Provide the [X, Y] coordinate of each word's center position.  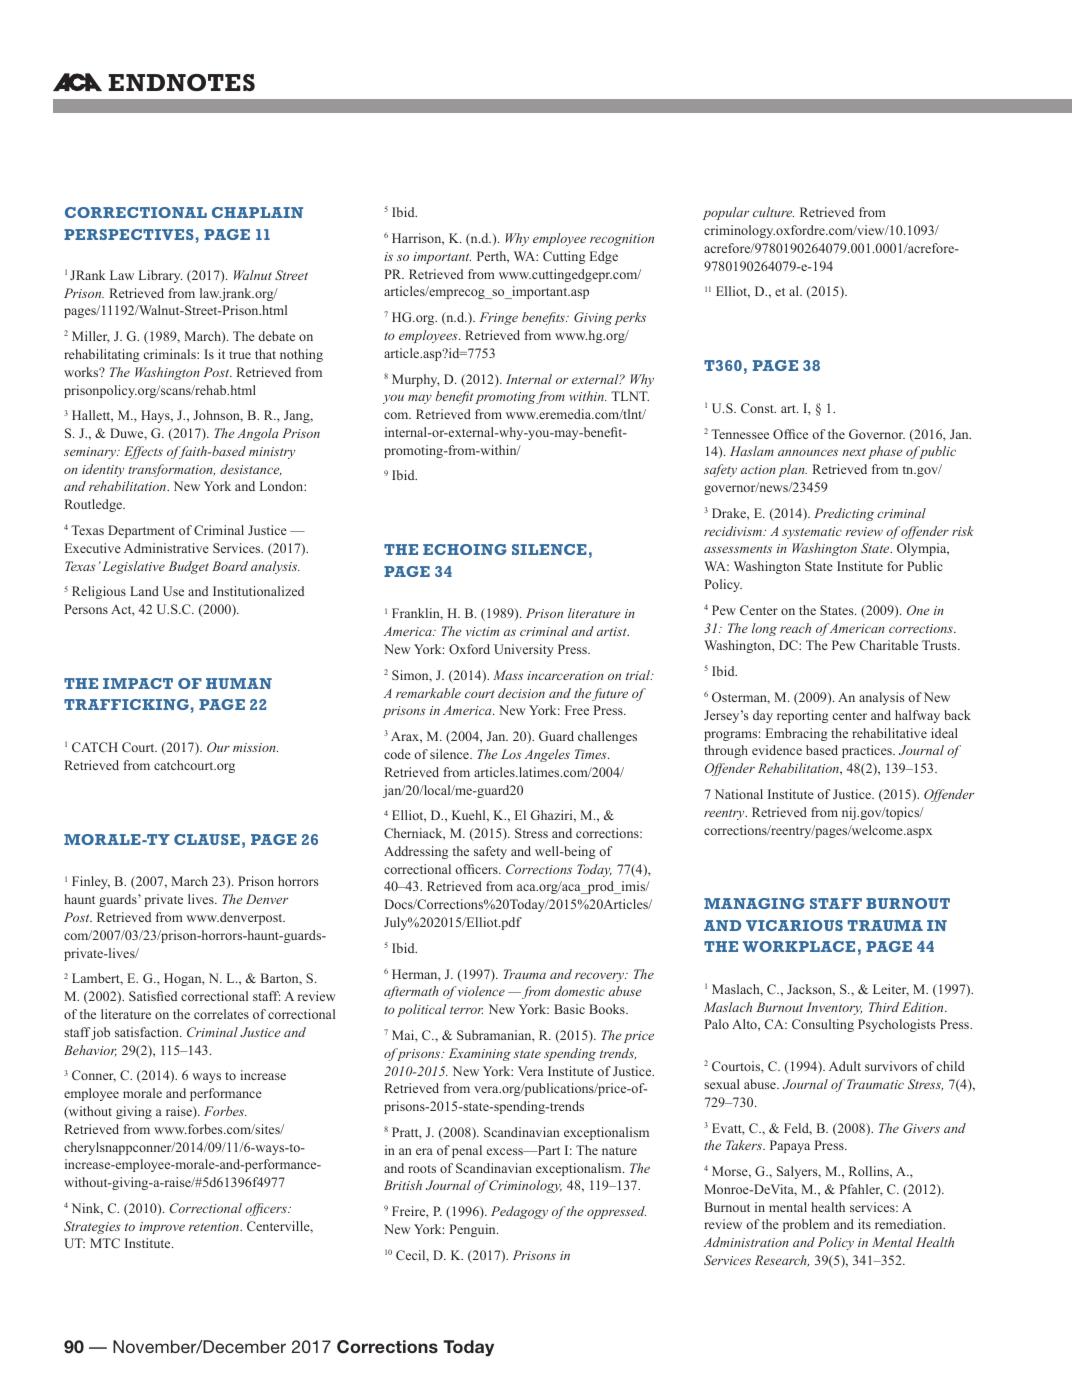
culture [773, 212]
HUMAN [239, 683]
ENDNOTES [182, 82]
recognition [622, 240]
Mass [508, 675]
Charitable [889, 645]
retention [215, 1226]
